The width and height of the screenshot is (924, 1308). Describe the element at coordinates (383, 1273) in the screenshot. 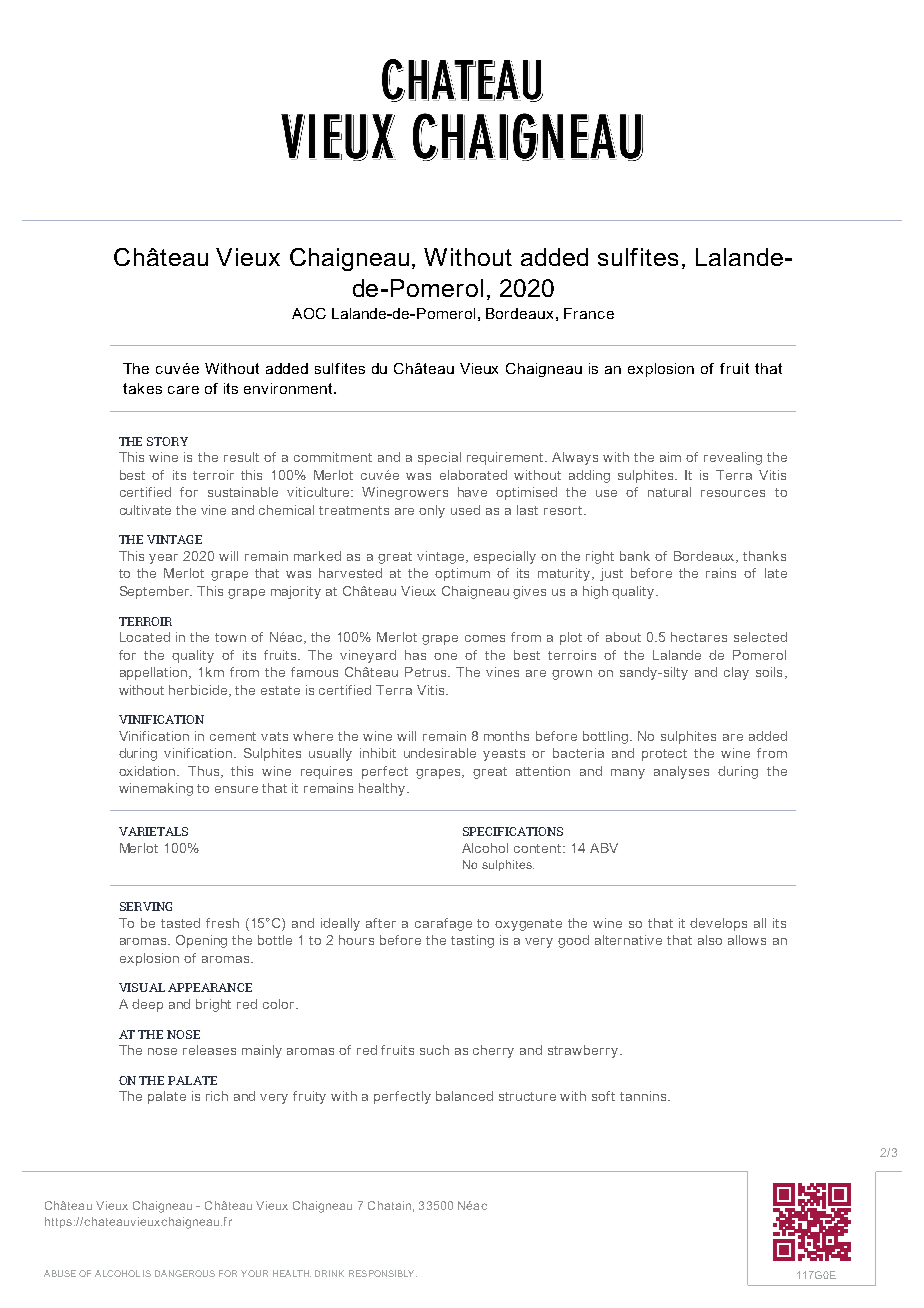

I see `RESPONSIBLY` at that location.
